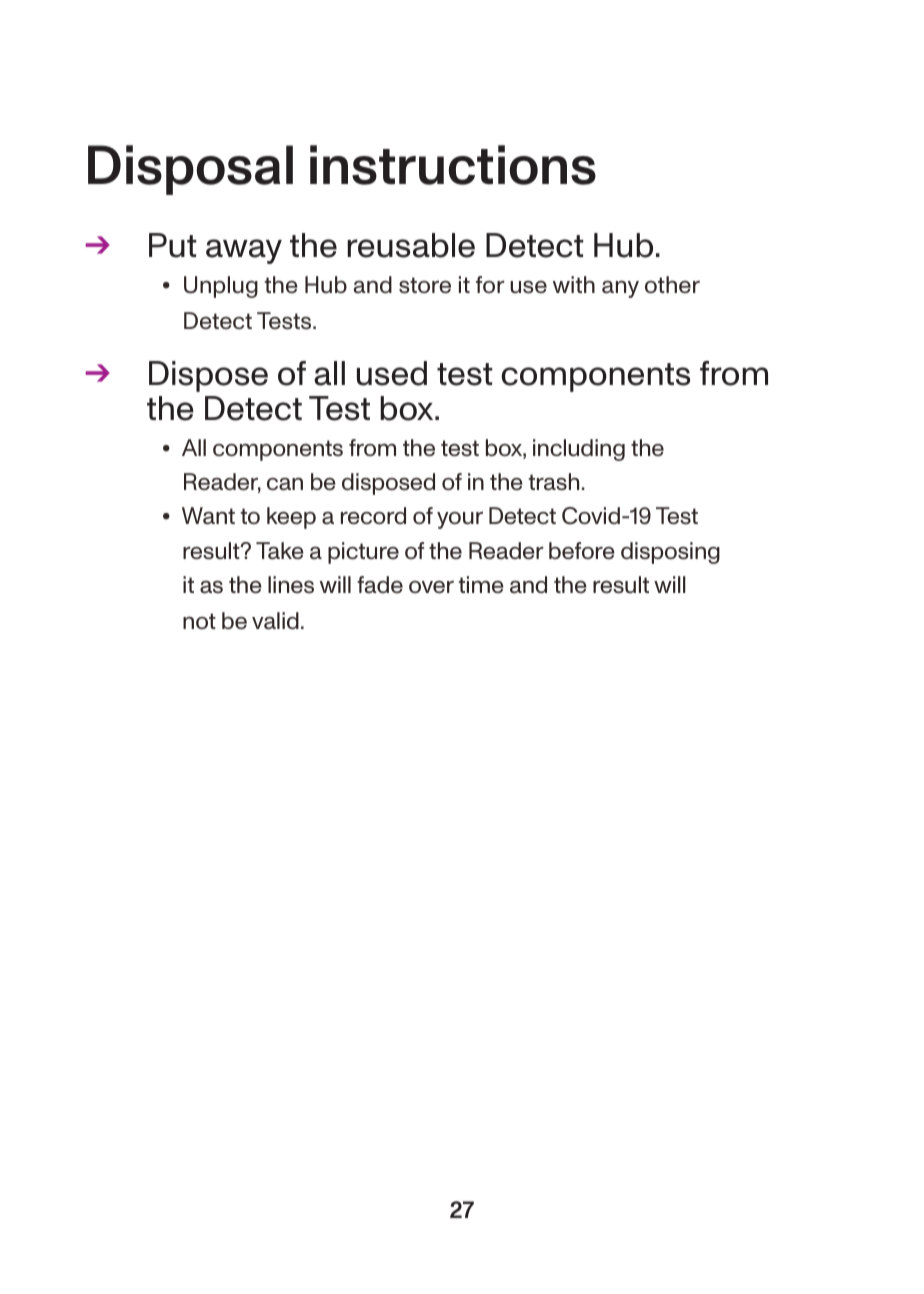 The image size is (924, 1294). Describe the element at coordinates (460, 520) in the screenshot. I see `your` at that location.
